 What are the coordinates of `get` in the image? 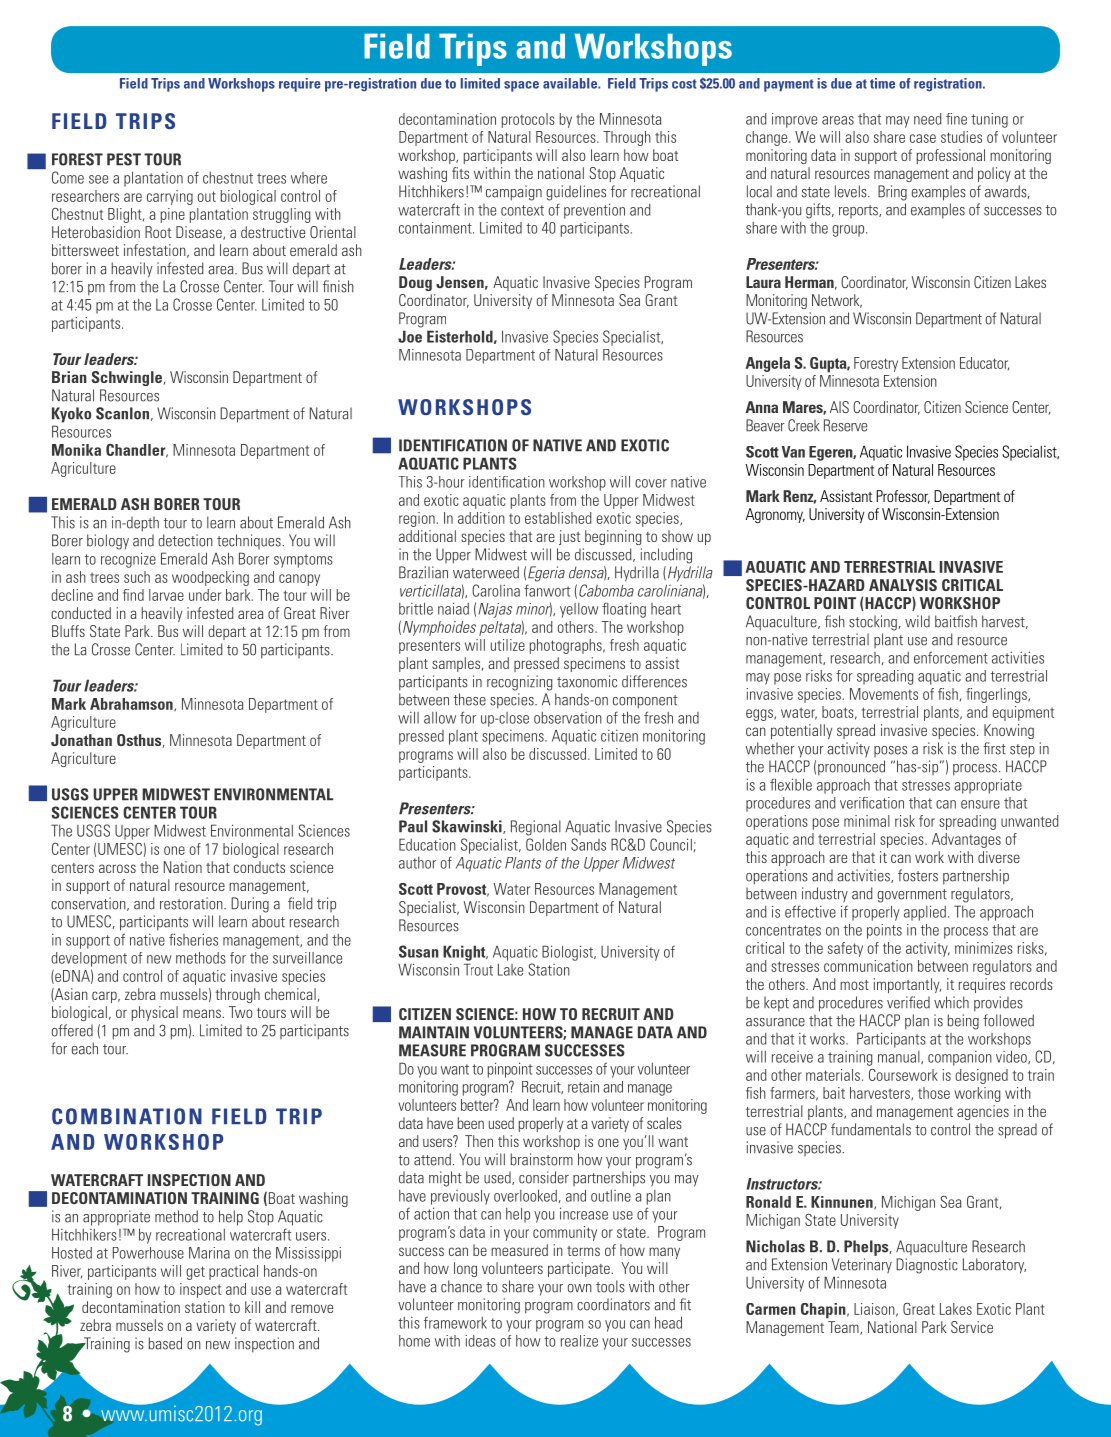 It's located at (195, 1273).
